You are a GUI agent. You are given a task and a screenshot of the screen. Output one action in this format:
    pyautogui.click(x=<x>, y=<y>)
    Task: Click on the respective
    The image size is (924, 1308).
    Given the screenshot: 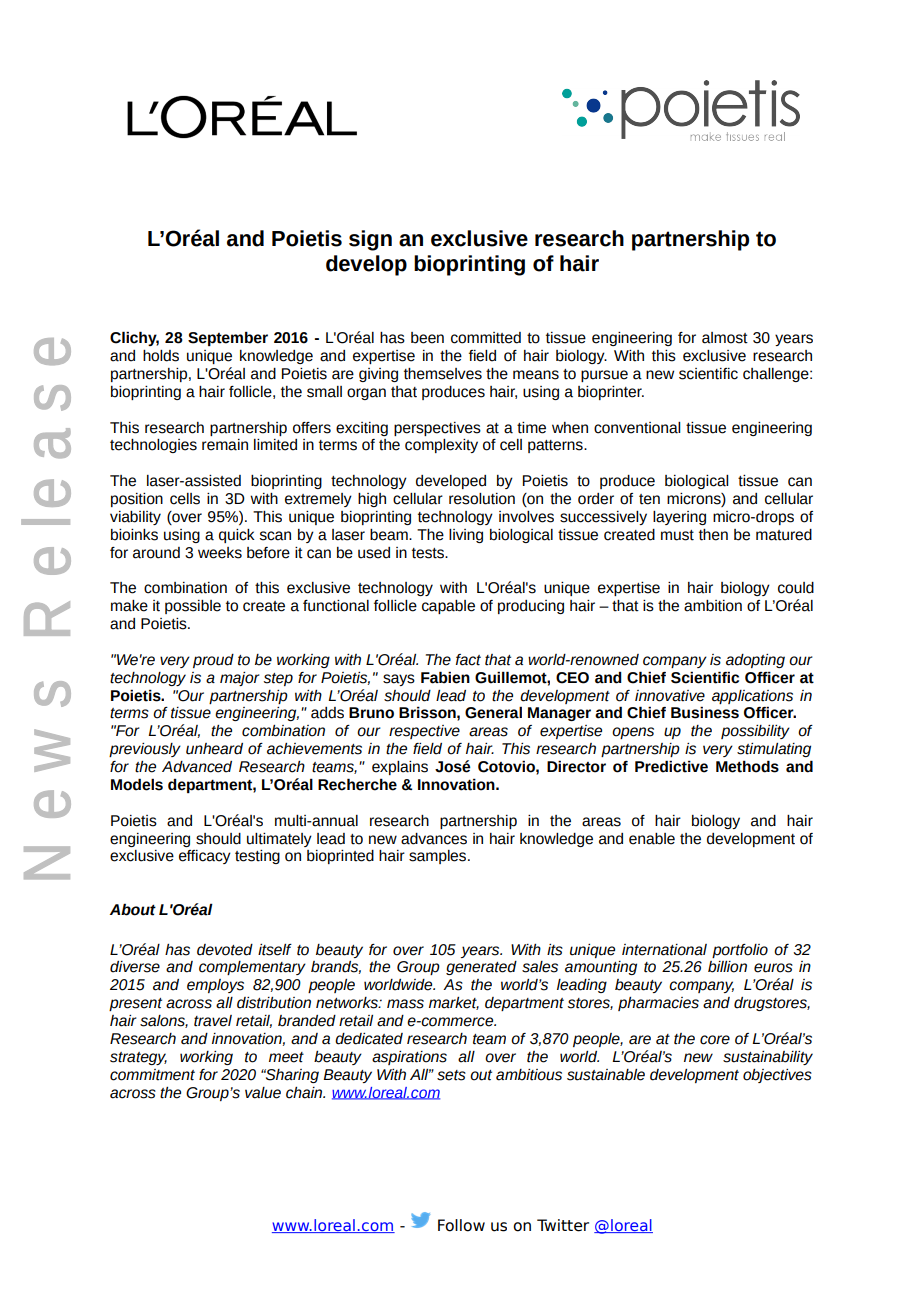 What is the action you would take?
    pyautogui.click(x=424, y=732)
